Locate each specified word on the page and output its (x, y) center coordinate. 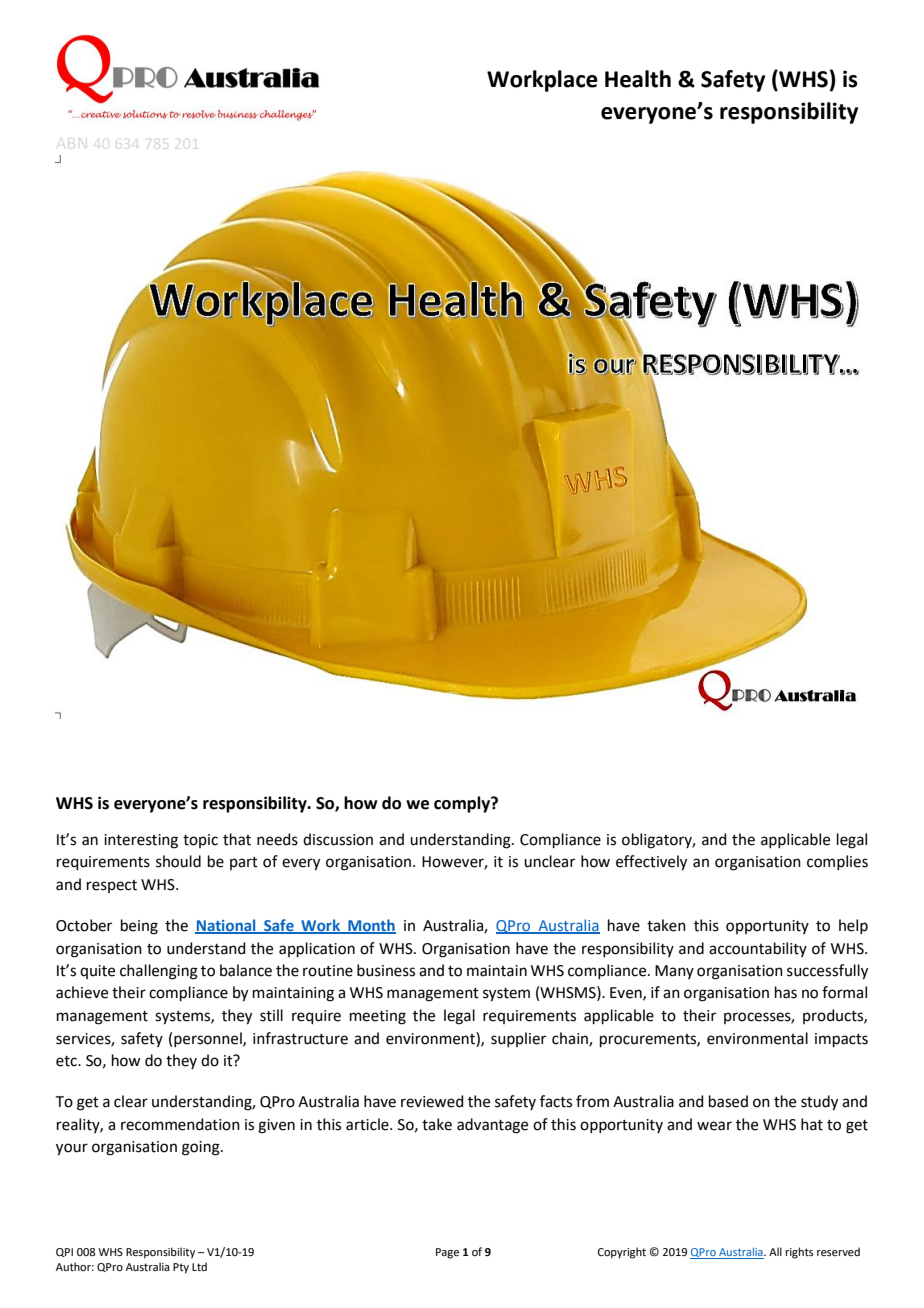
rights (799, 1253)
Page (447, 1253)
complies (837, 862)
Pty (181, 1268)
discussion (338, 839)
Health (638, 79)
